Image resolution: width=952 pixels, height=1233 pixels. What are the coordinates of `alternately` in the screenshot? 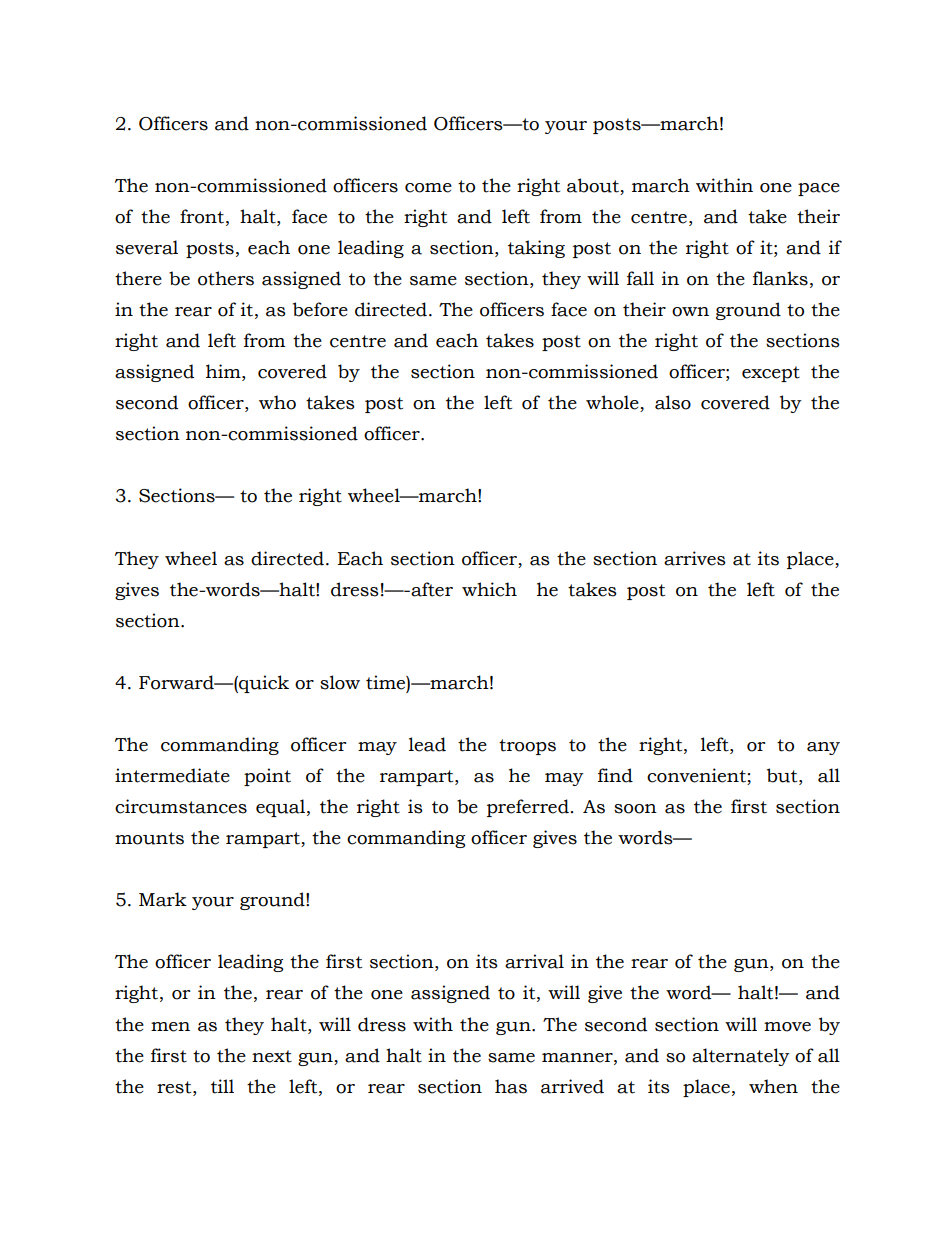 It's located at (741, 1057).
